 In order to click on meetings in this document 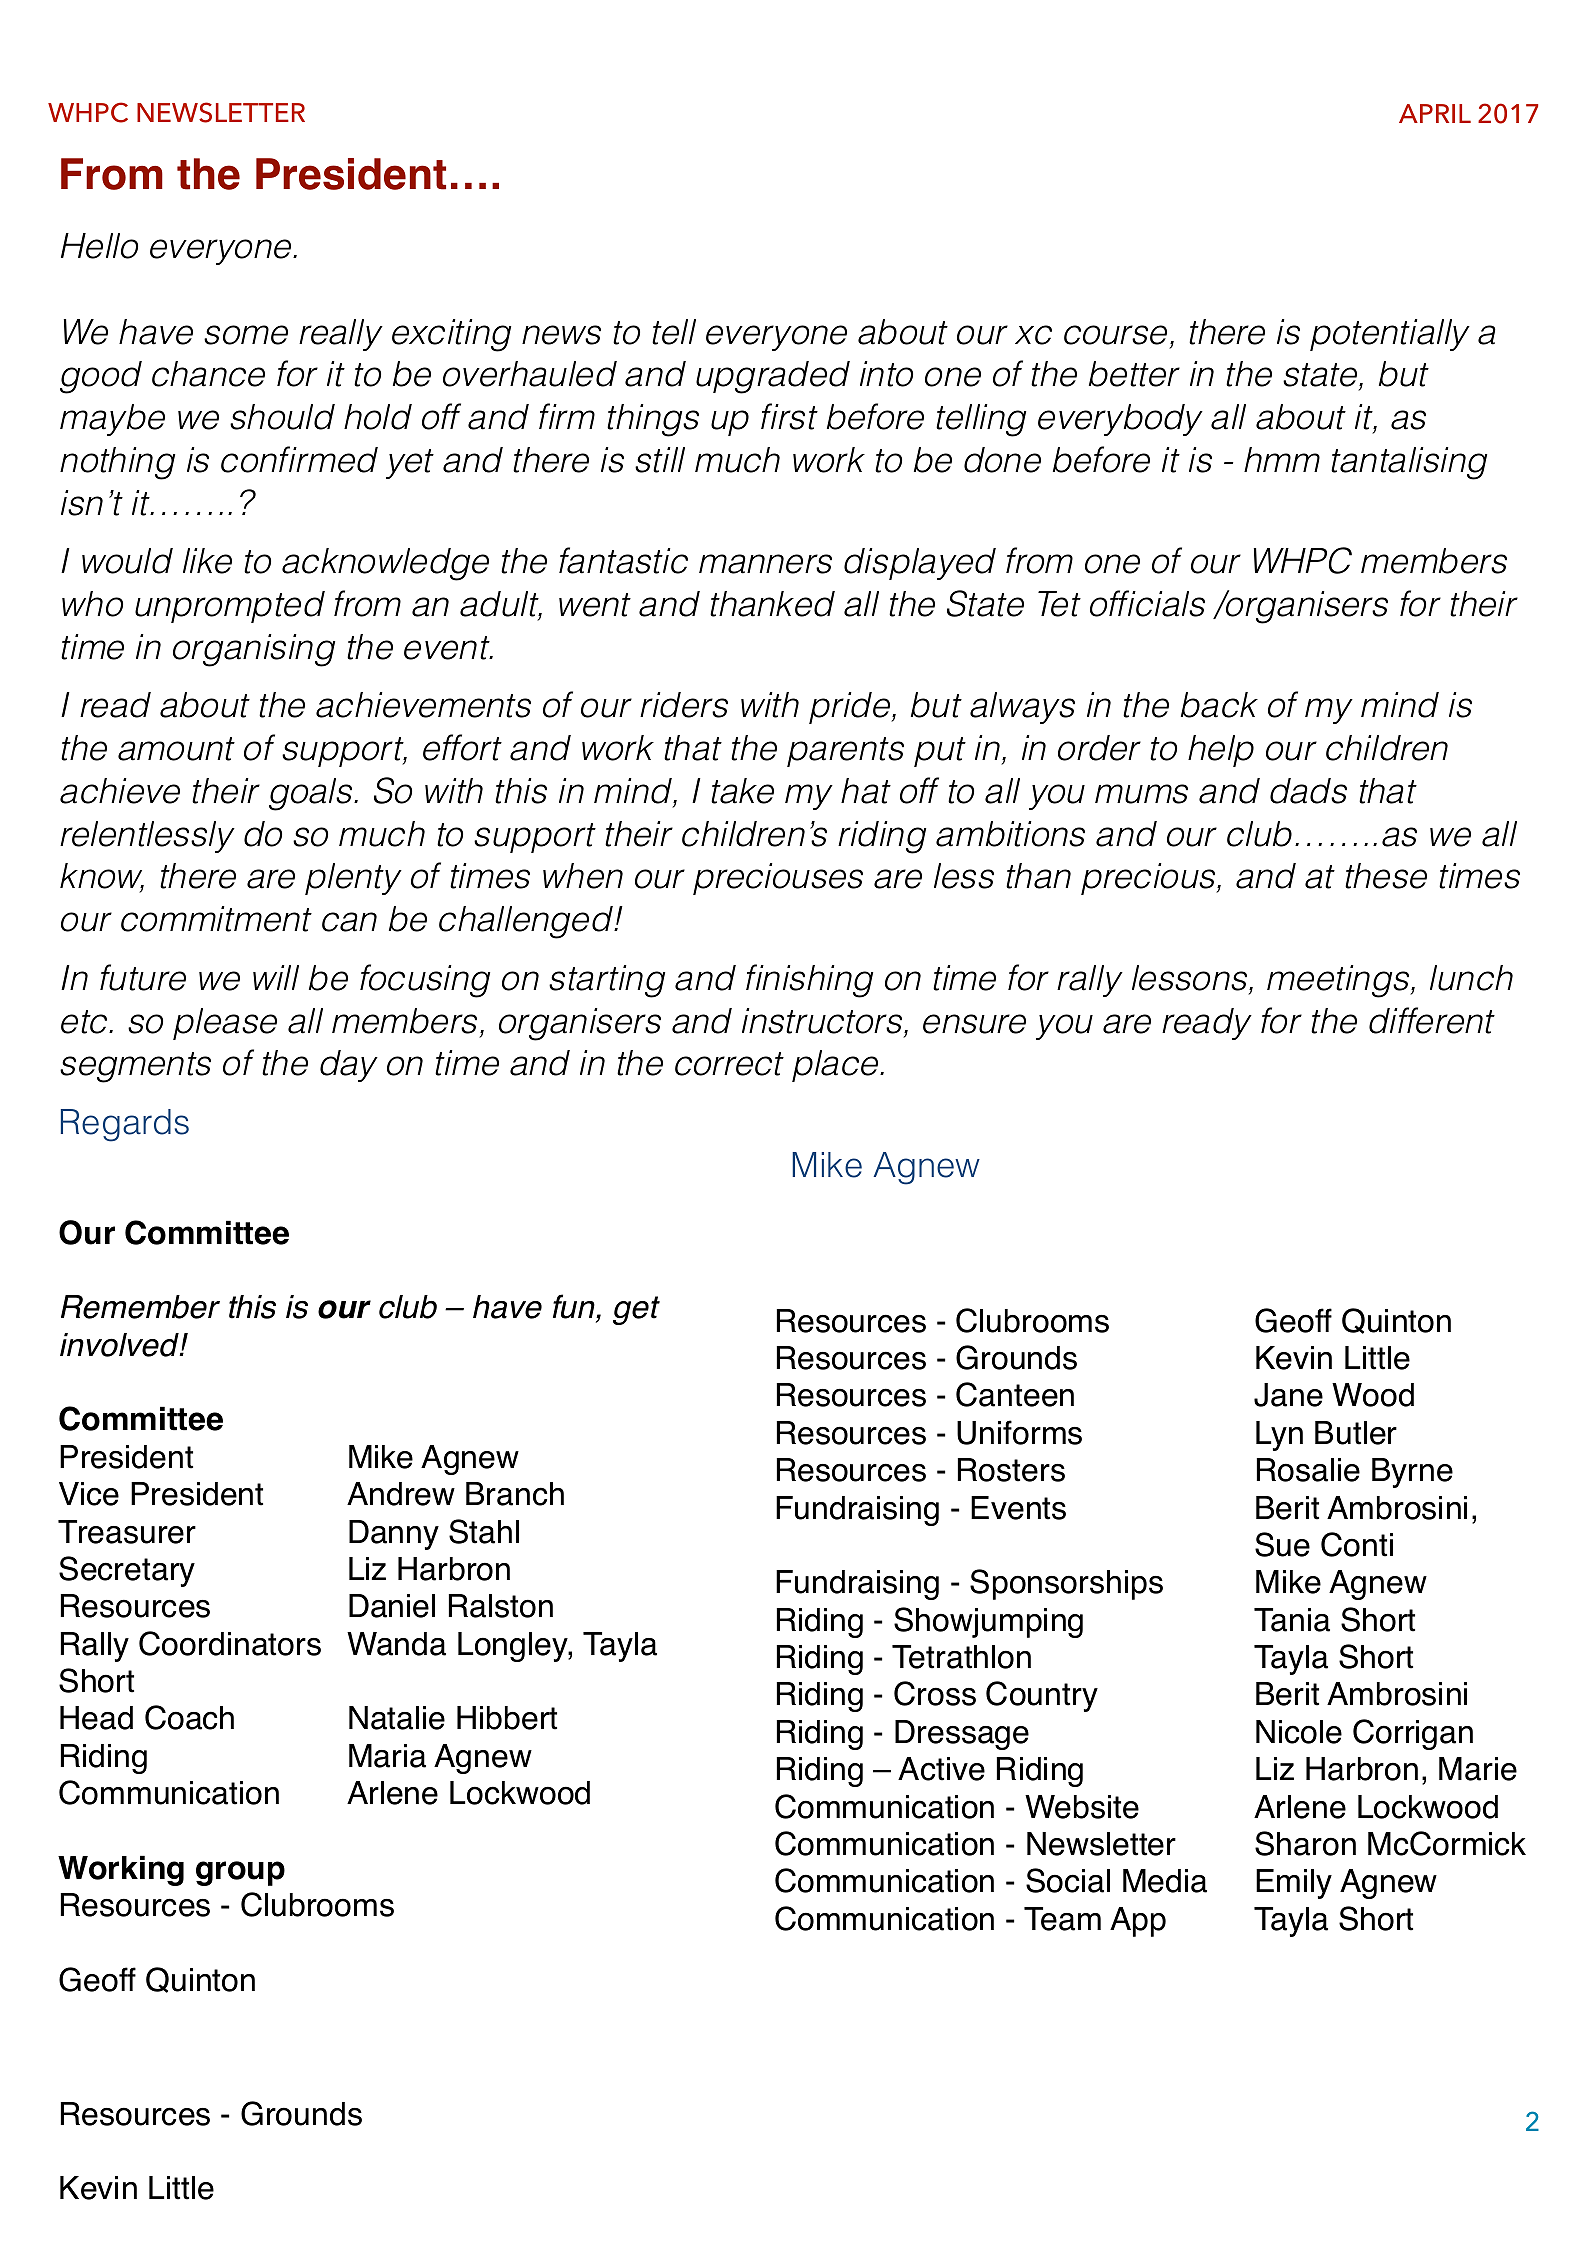, I will do `click(1339, 981)`.
